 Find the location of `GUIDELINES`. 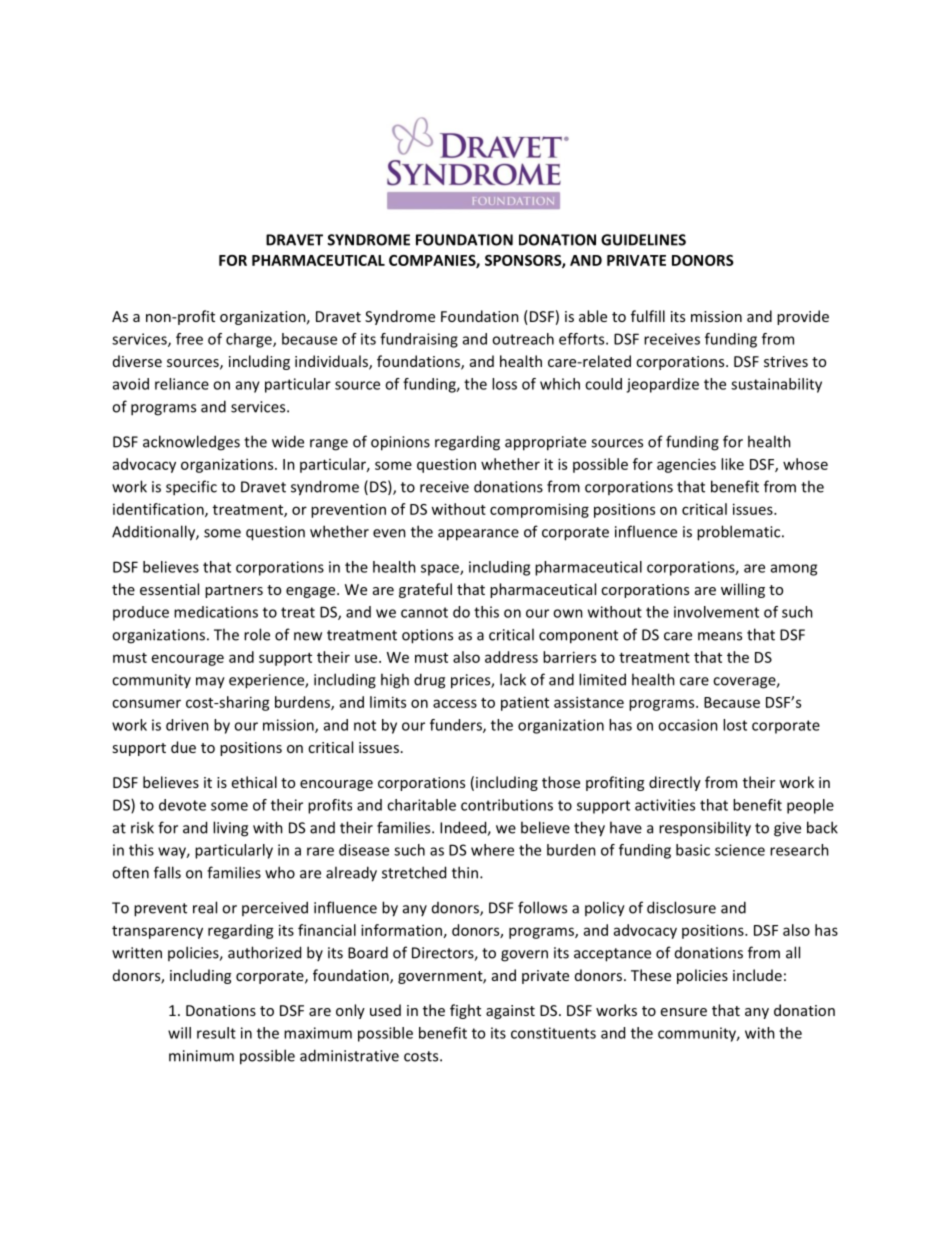

GUIDELINES is located at coordinates (643, 240).
